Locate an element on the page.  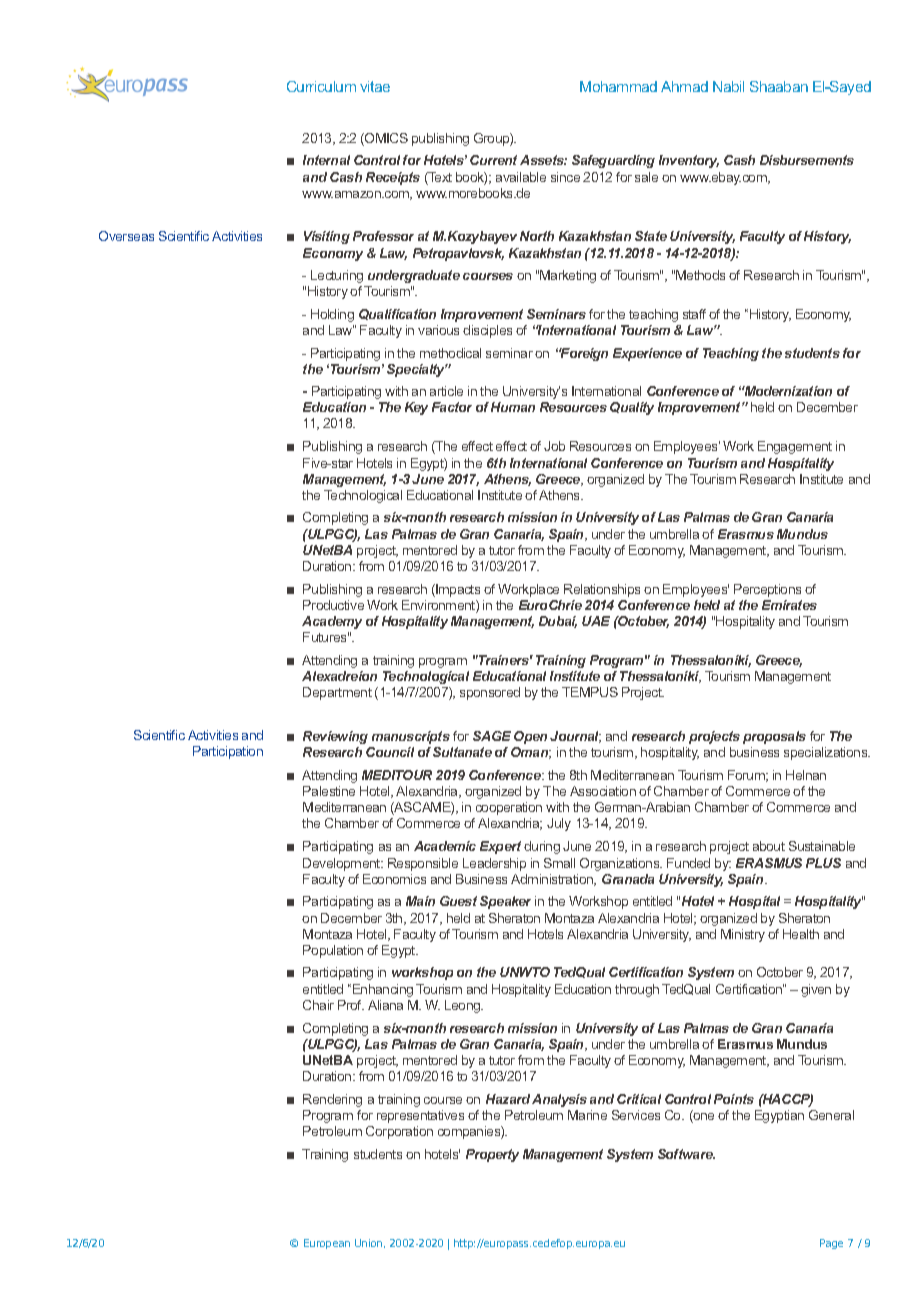
European is located at coordinates (327, 1244).
